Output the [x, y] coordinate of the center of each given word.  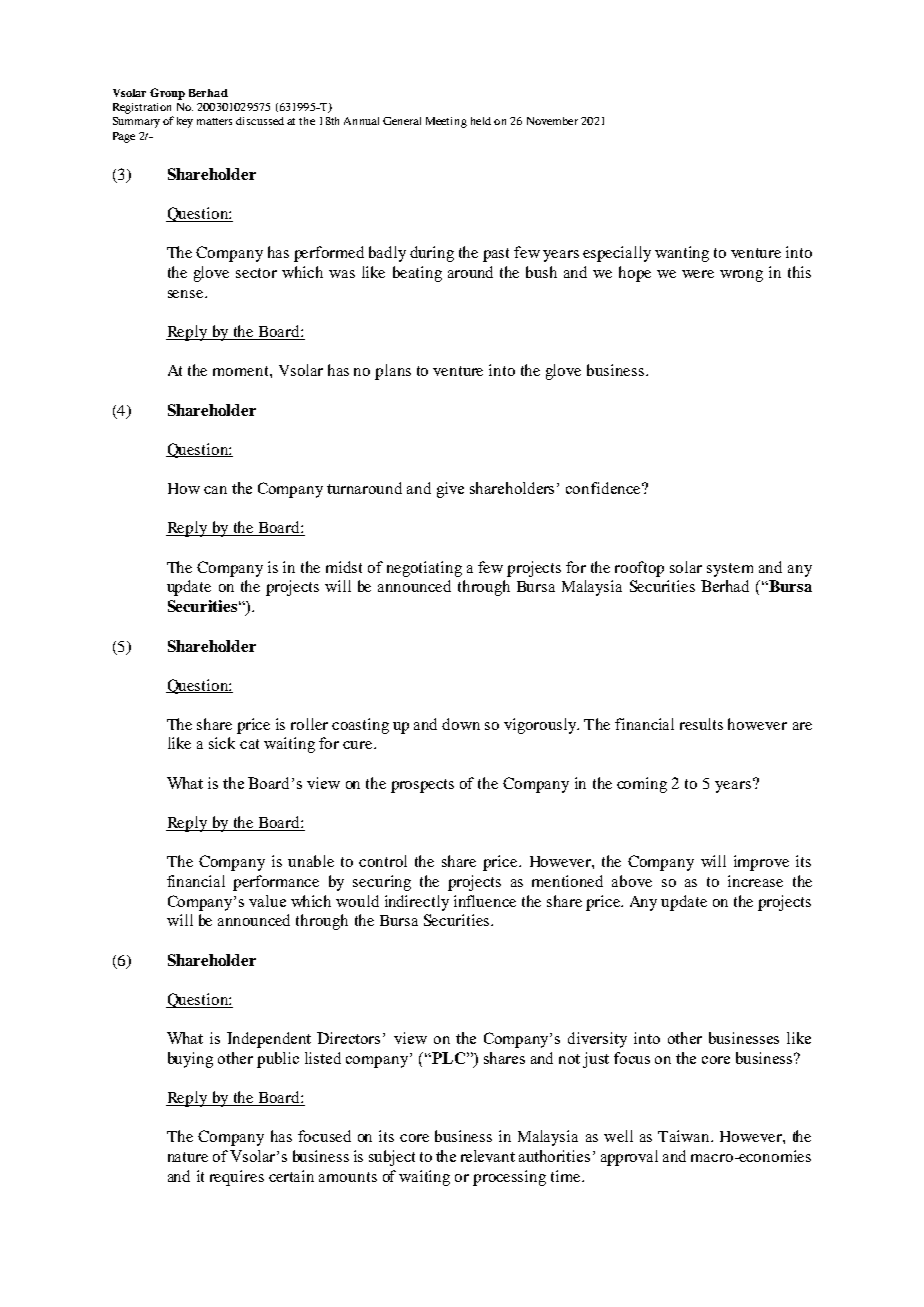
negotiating [424, 569]
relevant [488, 1156]
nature [188, 1157]
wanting [682, 254]
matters [214, 121]
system [730, 570]
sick [222, 743]
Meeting [446, 122]
